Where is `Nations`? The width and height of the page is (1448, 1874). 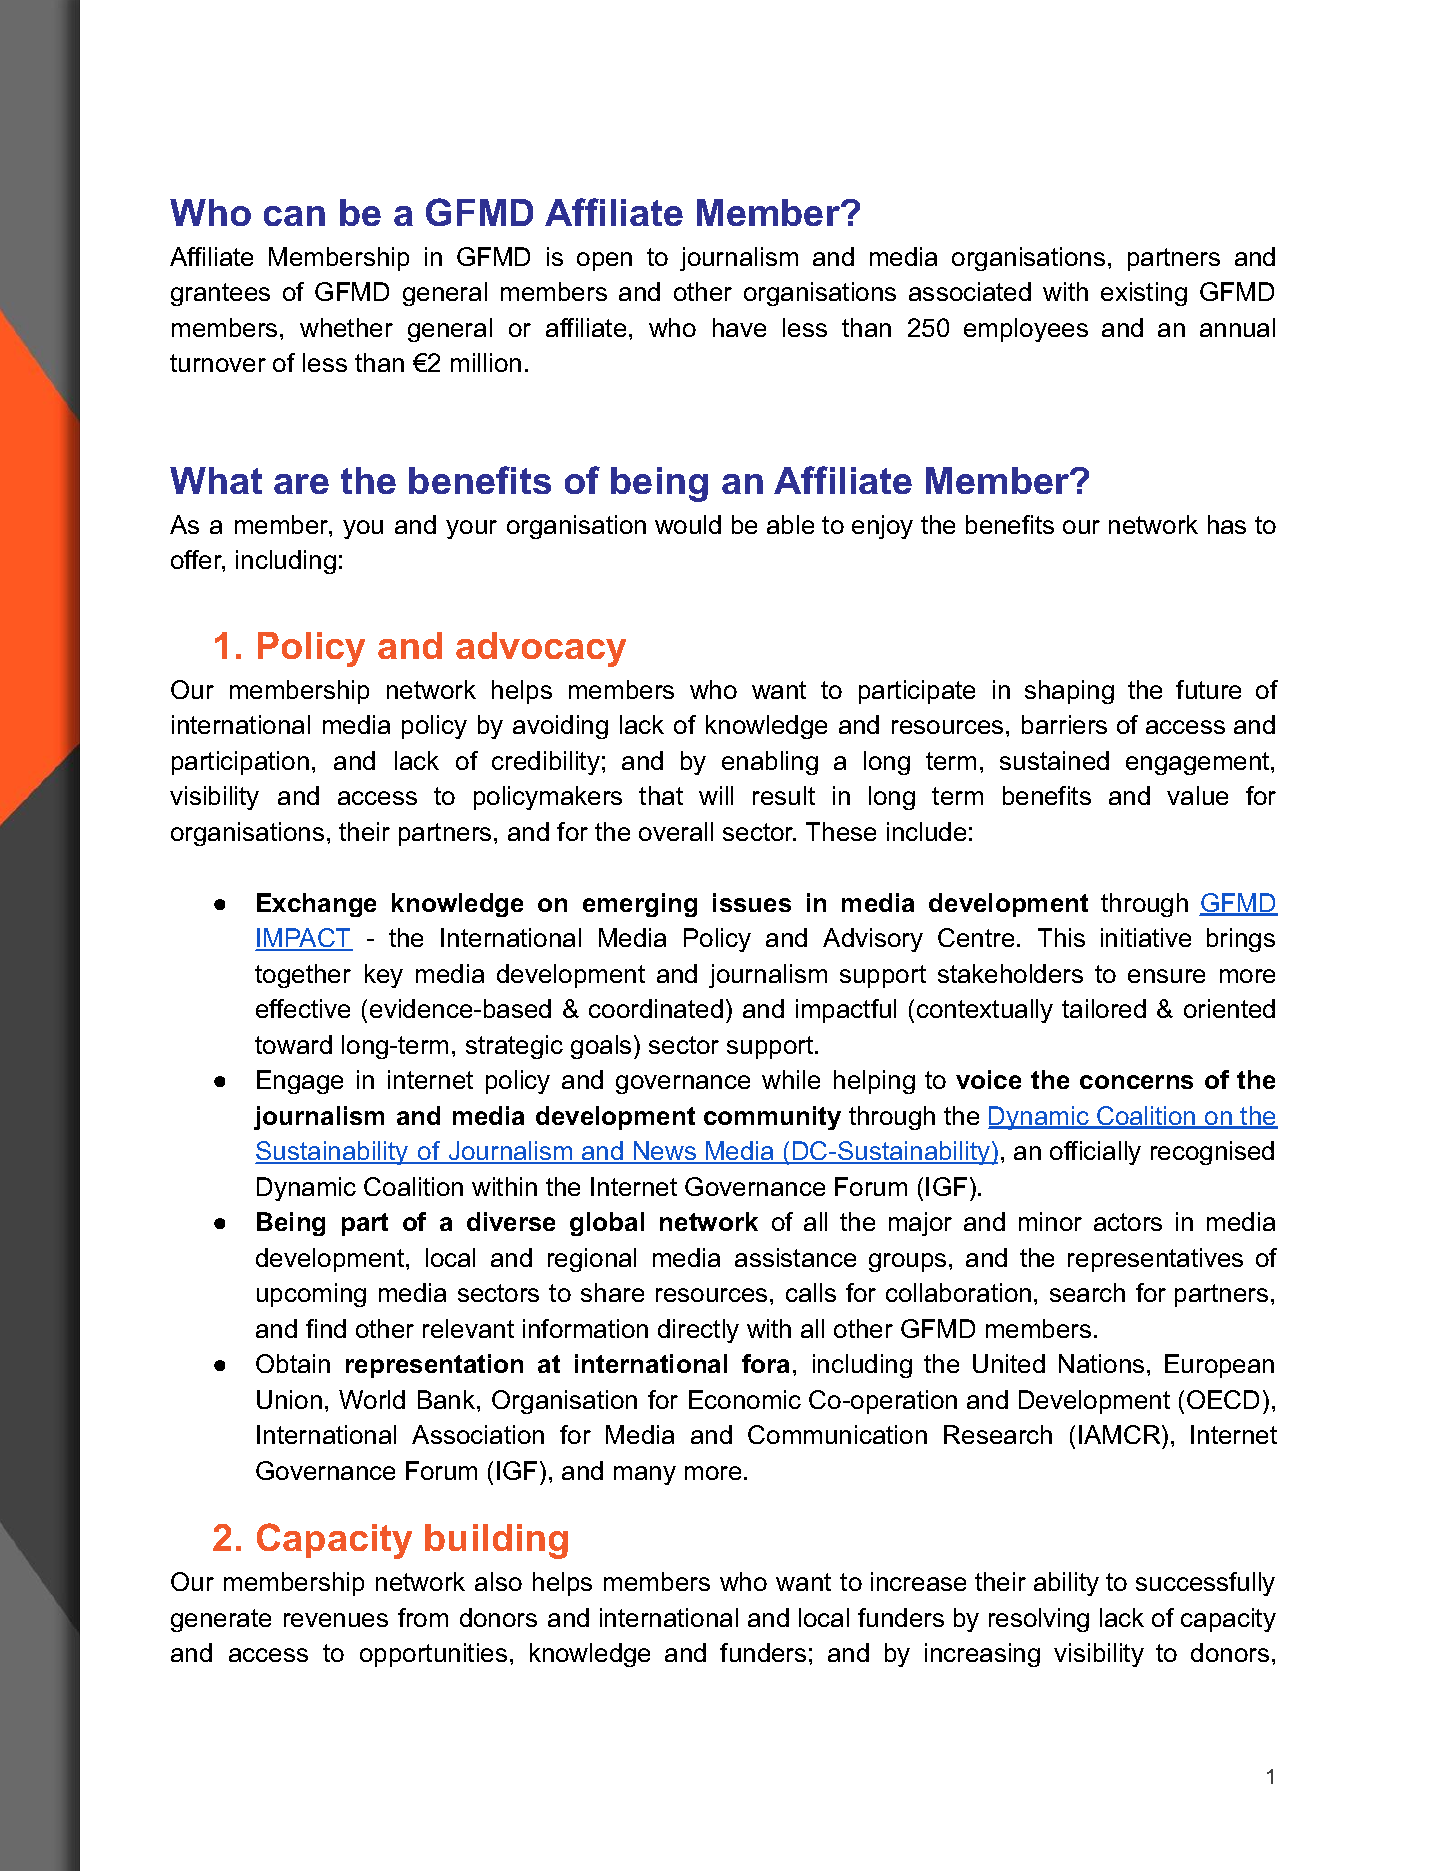 Nations is located at coordinates (1101, 1363).
